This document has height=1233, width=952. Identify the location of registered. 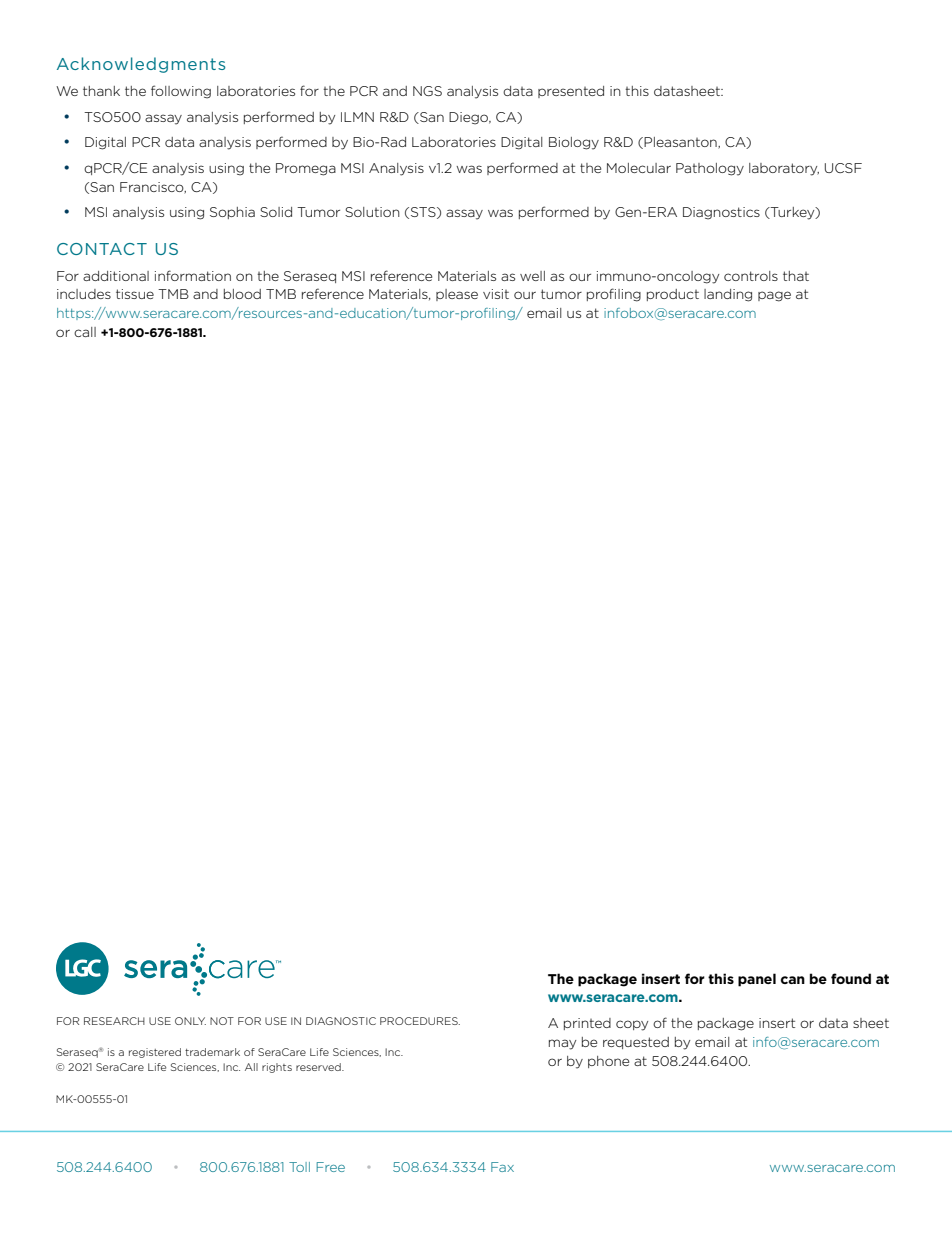
(155, 1053).
